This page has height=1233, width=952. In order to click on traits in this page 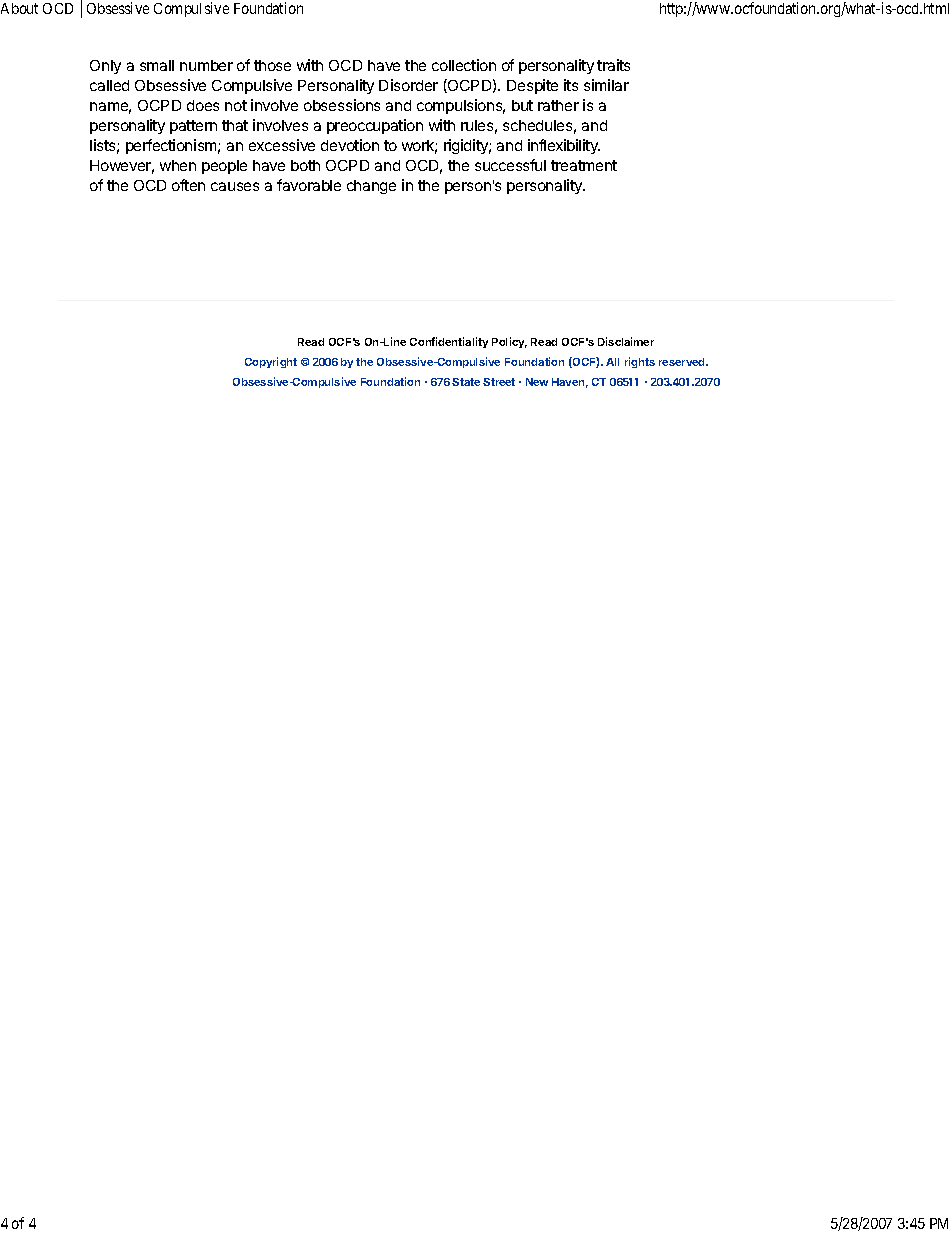, I will do `click(613, 65)`.
